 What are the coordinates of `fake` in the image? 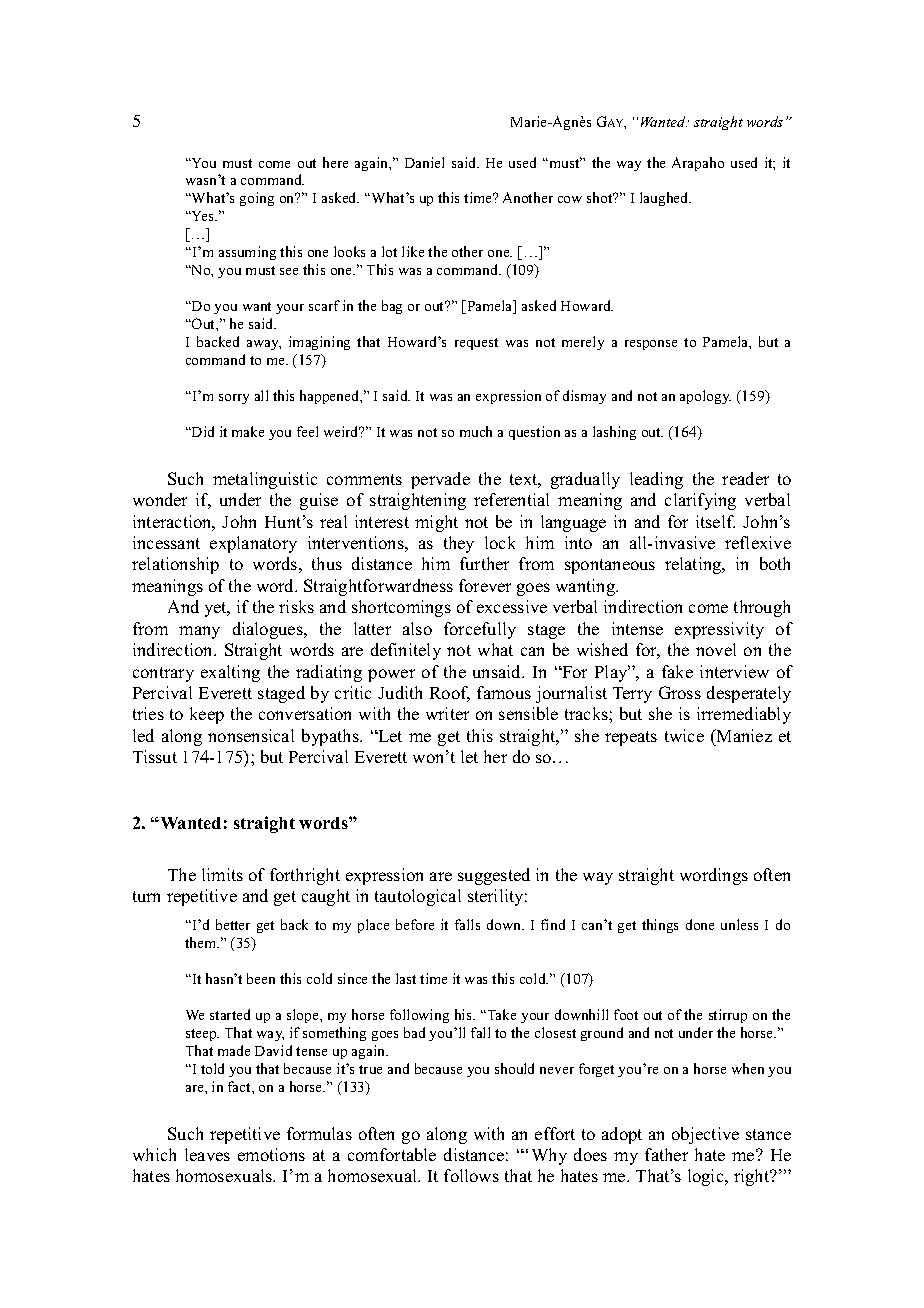 It's located at (677, 671).
